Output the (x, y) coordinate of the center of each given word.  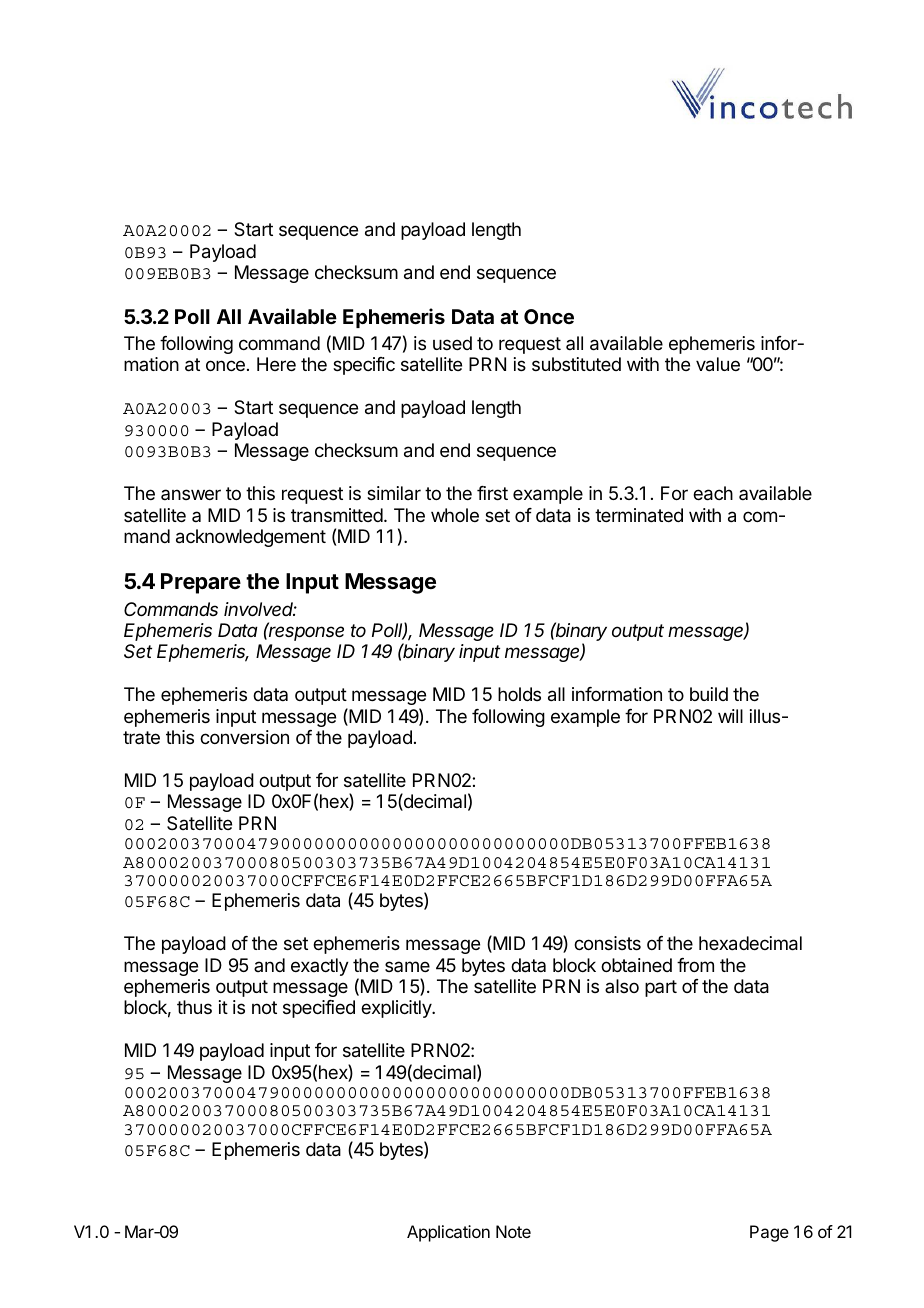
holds (519, 694)
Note (513, 1231)
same (407, 966)
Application (448, 1233)
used (452, 343)
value (718, 364)
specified (319, 1009)
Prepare (201, 583)
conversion (244, 737)
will (730, 716)
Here (276, 364)
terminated (639, 515)
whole (455, 515)
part (661, 988)
